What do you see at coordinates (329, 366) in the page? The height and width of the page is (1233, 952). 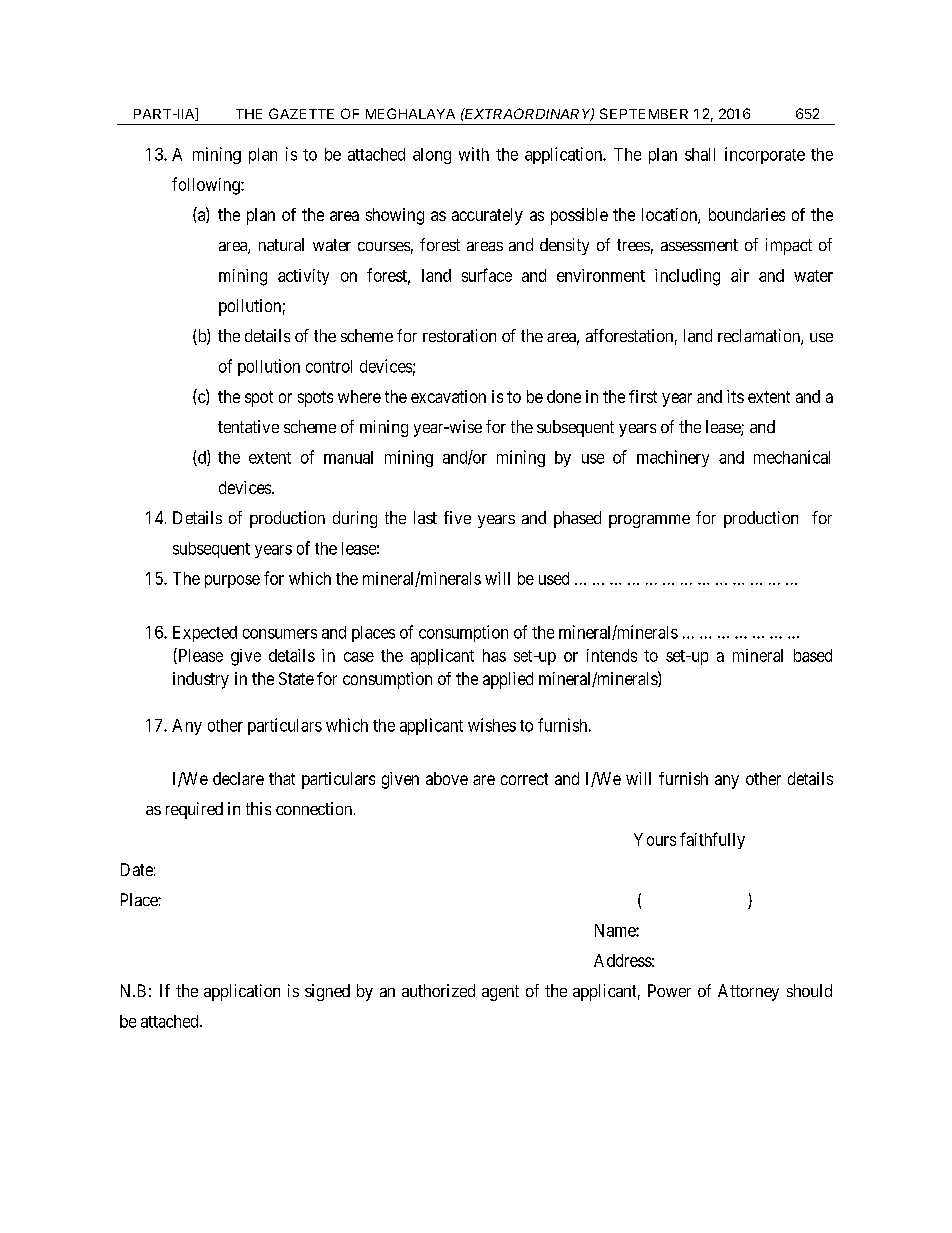 I see `control` at bounding box center [329, 366].
